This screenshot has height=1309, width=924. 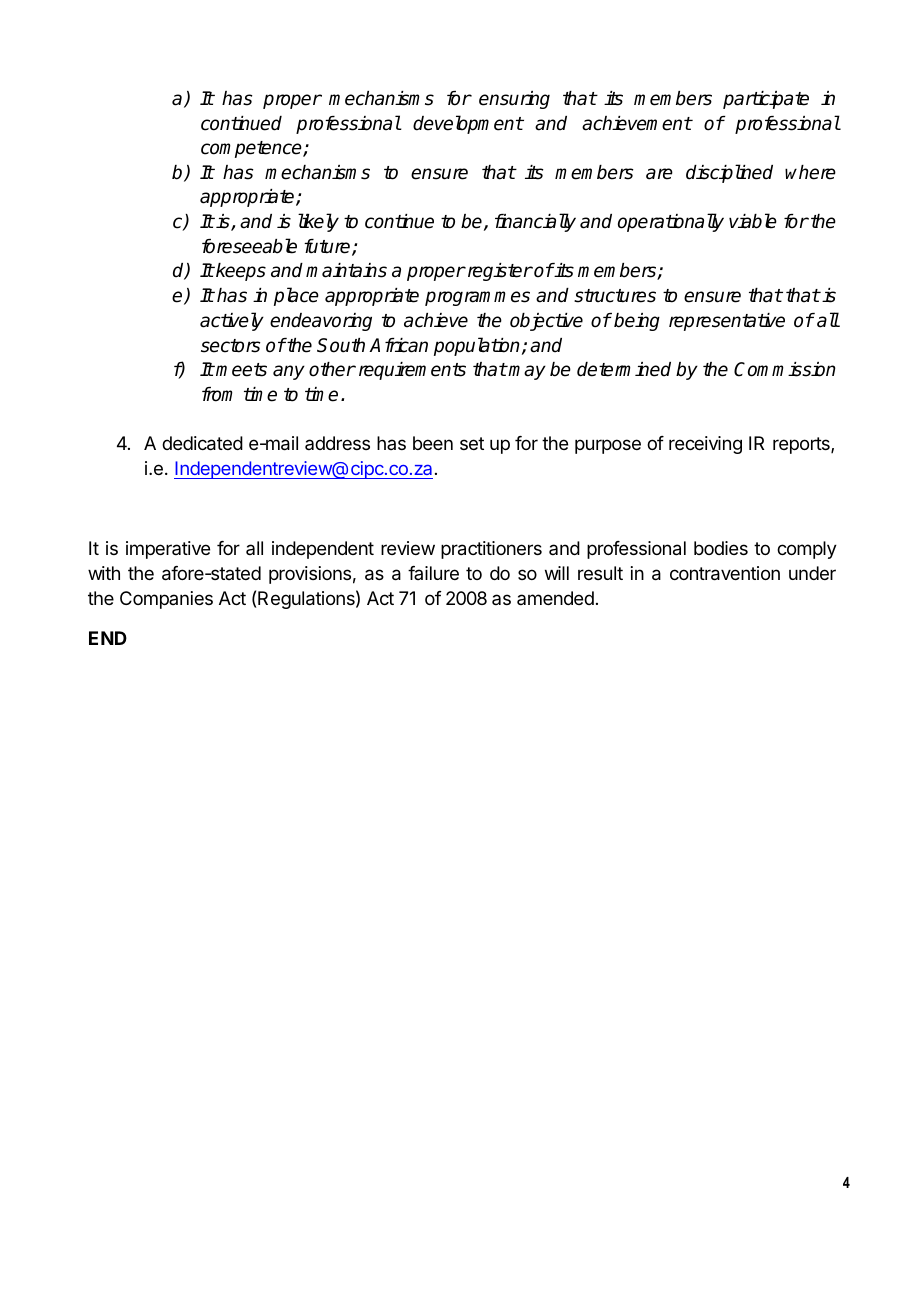 I want to click on receiving, so click(x=705, y=445).
